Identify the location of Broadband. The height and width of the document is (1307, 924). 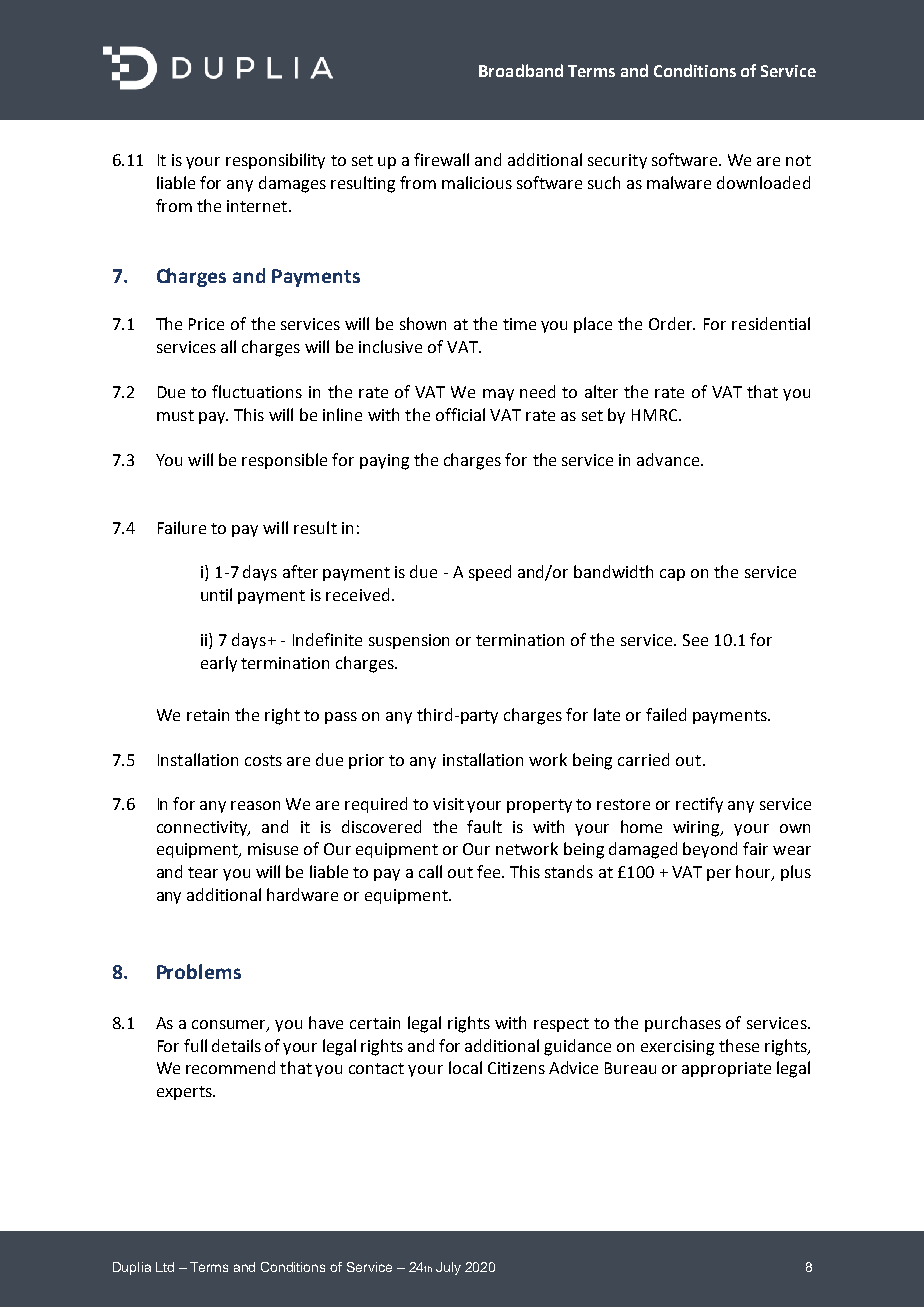
(521, 70).
